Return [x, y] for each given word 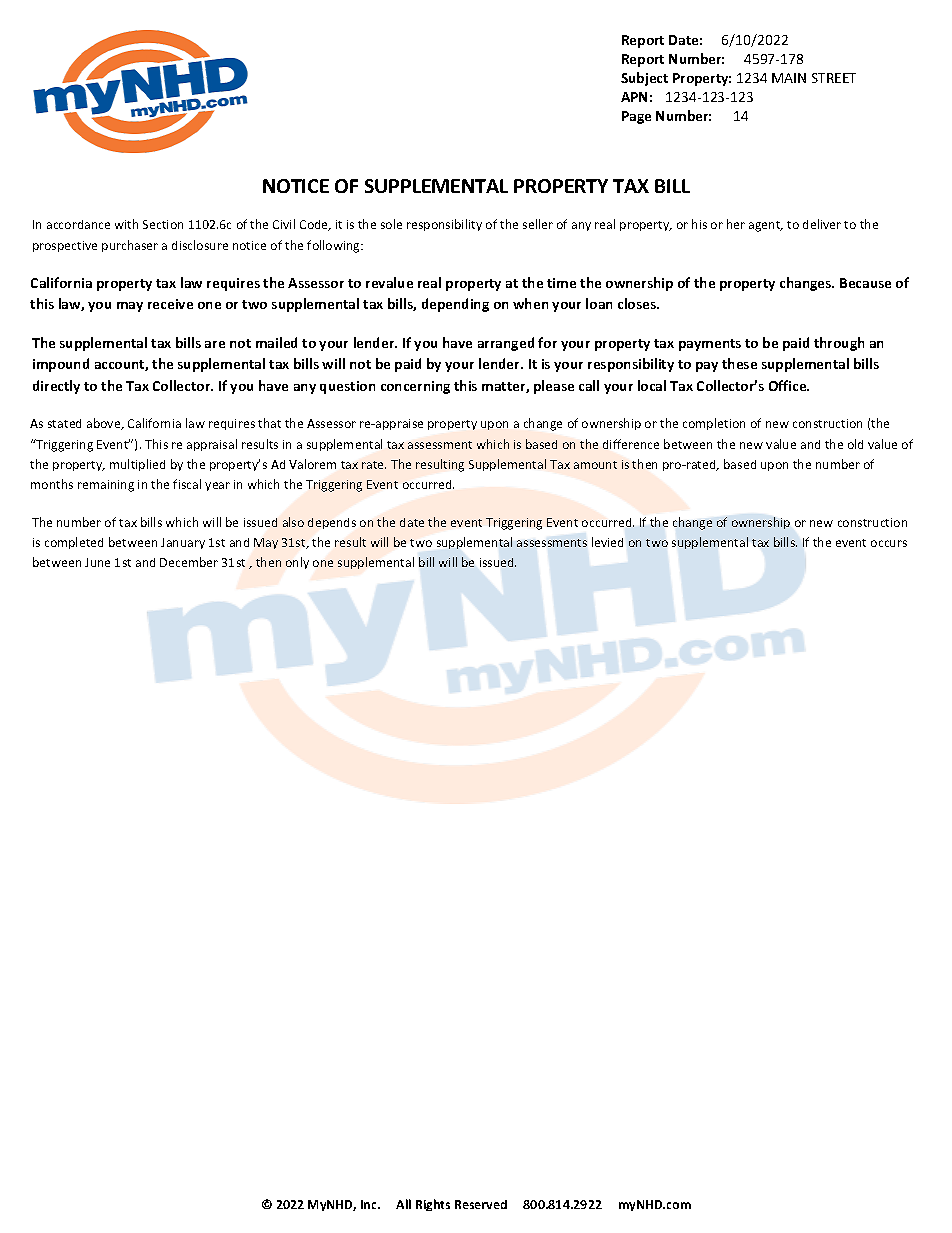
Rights [433, 1205]
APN [634, 97]
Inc [370, 1204]
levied [607, 542]
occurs [889, 543]
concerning [415, 387]
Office [789, 385]
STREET [834, 78]
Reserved [481, 1204]
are [215, 344]
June [97, 562]
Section [163, 224]
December [189, 562]
